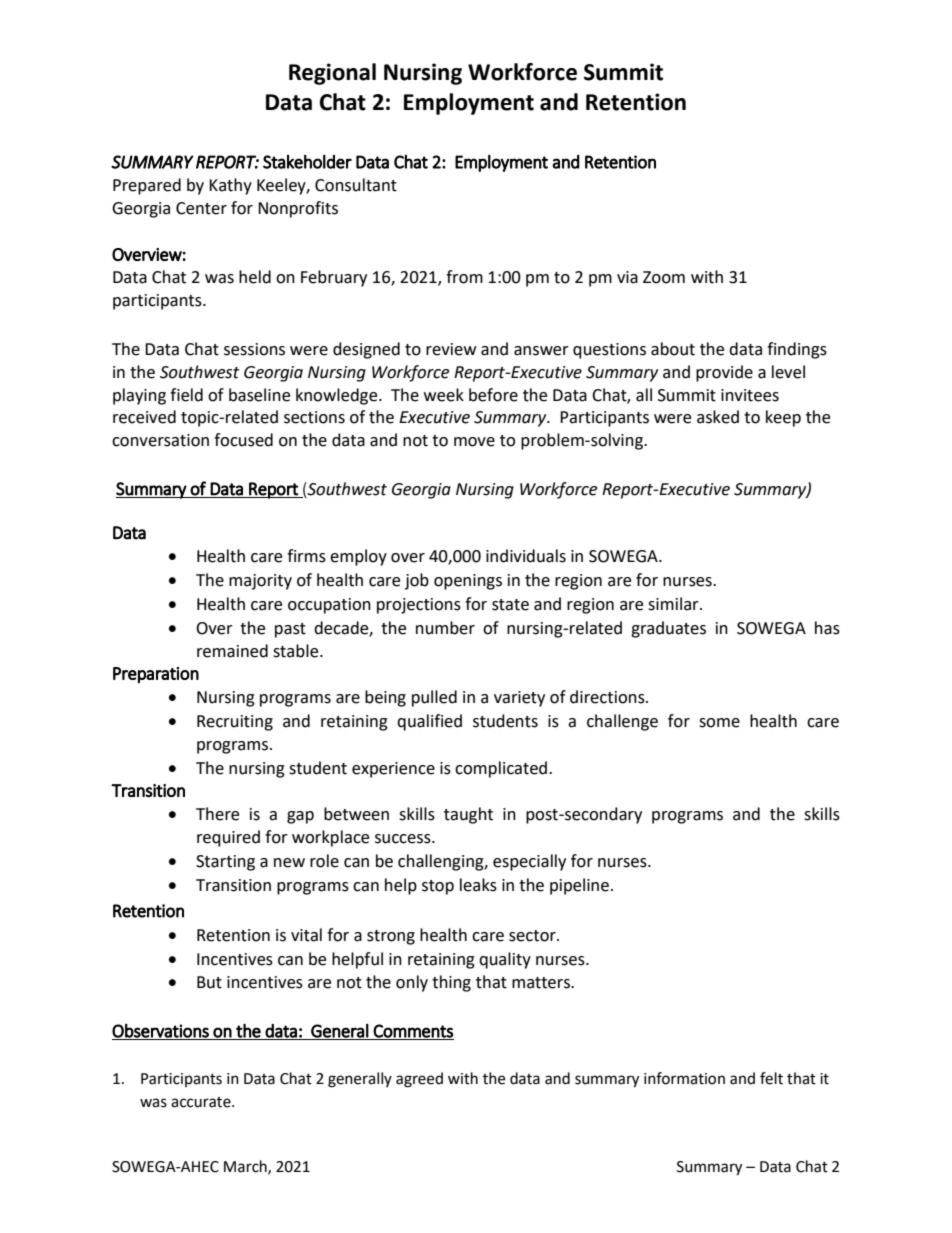 The image size is (952, 1233). Describe the element at coordinates (664, 277) in the screenshot. I see `Zoom` at that location.
